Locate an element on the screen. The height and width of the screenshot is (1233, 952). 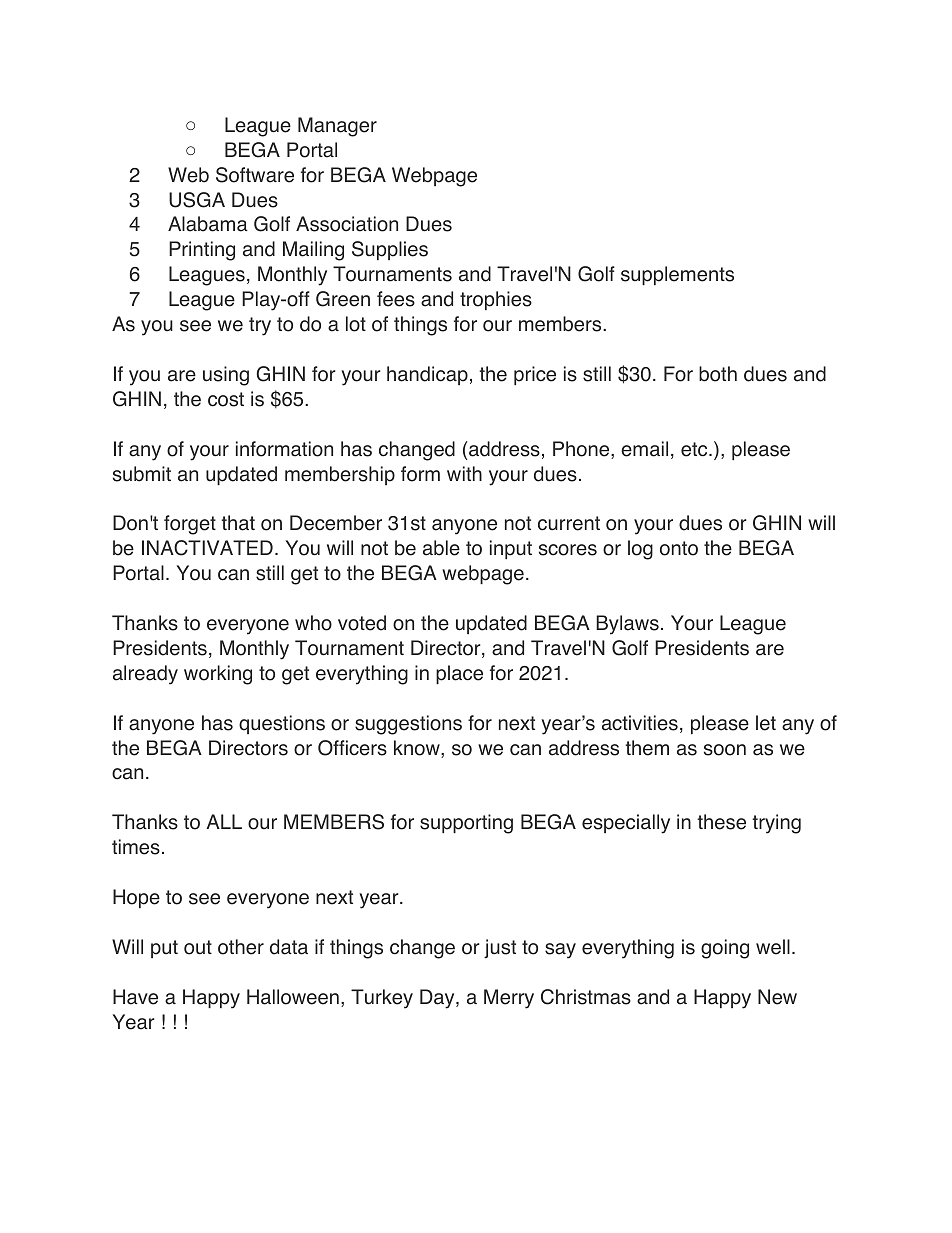
INACTIVATED is located at coordinates (207, 548).
